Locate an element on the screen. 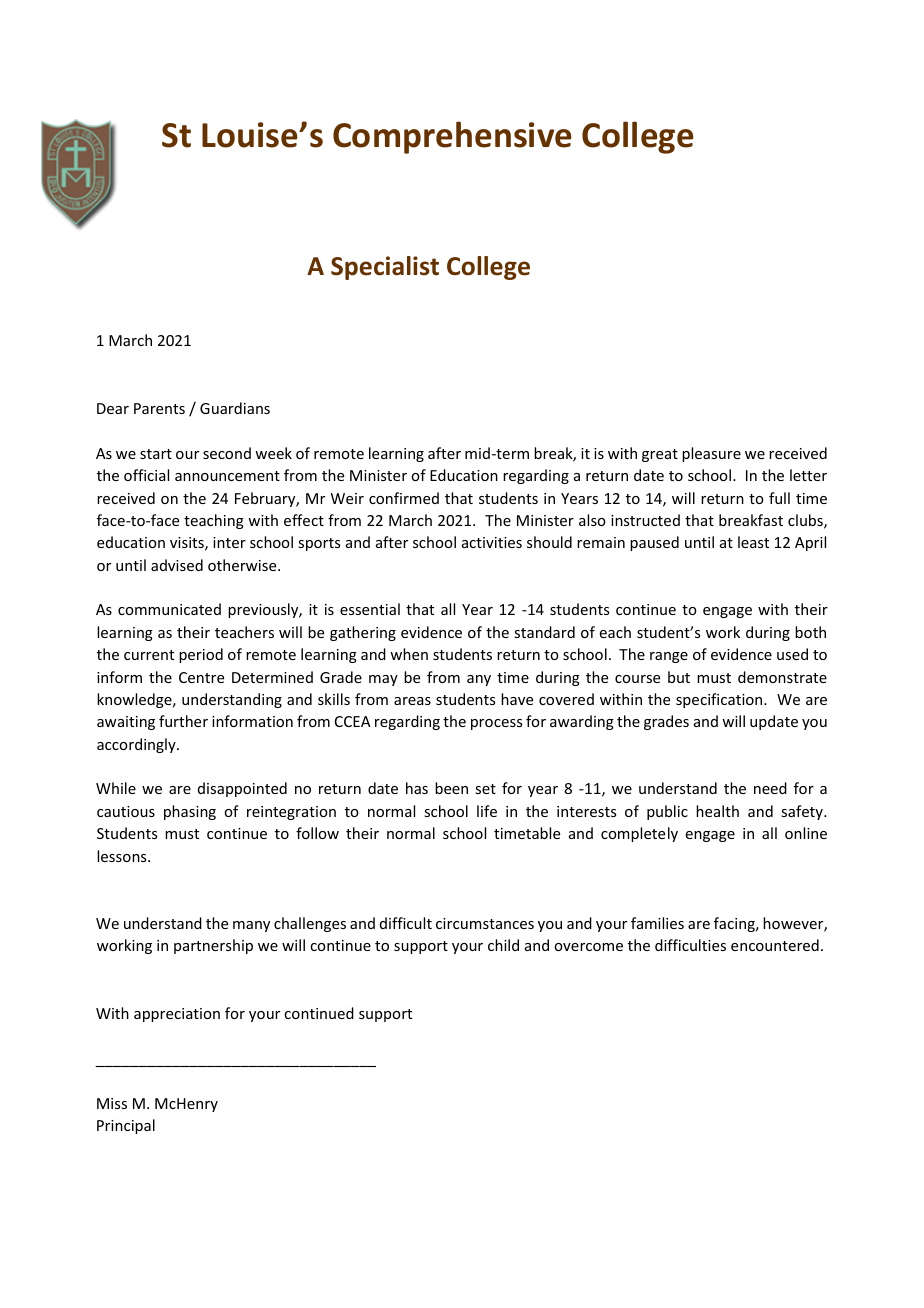 Image resolution: width=924 pixels, height=1308 pixels. phasing is located at coordinates (190, 812).
